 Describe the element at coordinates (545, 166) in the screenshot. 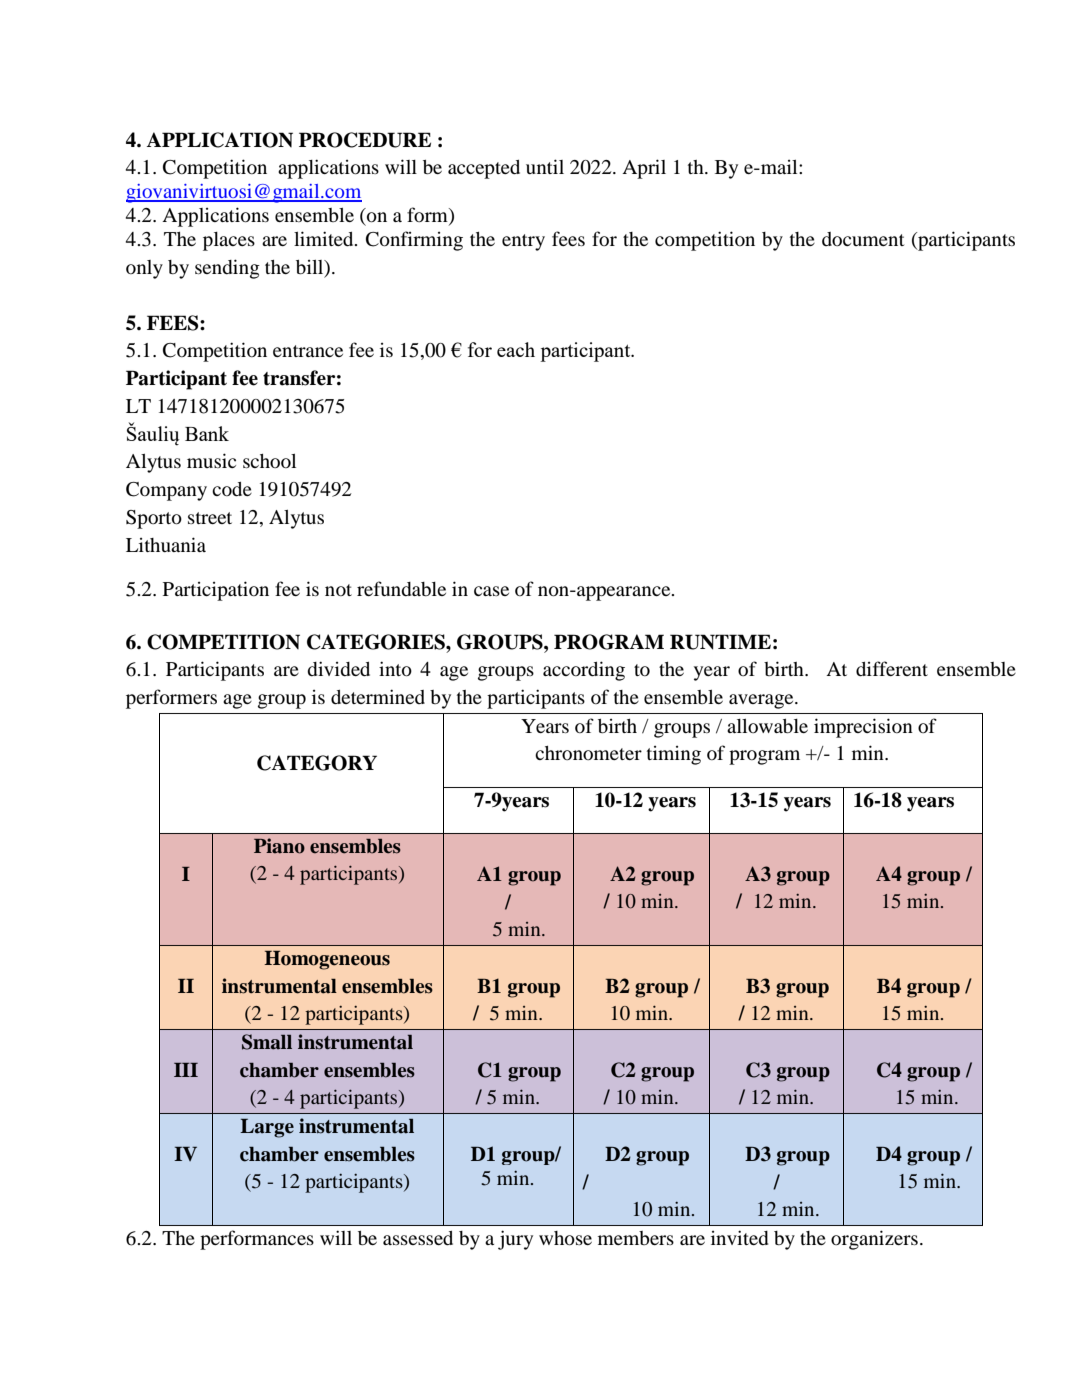

I see `until` at that location.
